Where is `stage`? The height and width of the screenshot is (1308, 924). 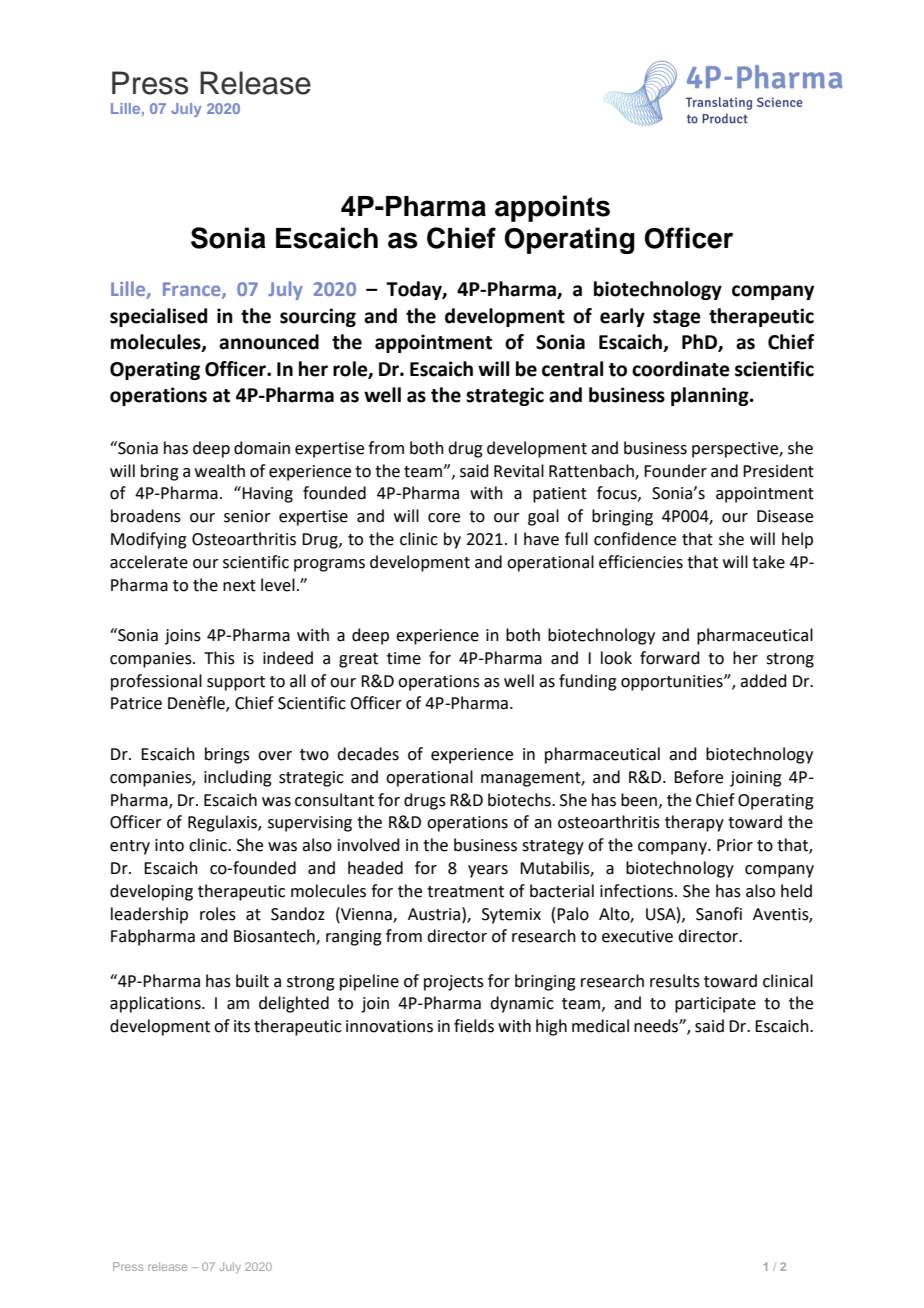 stage is located at coordinates (677, 318).
